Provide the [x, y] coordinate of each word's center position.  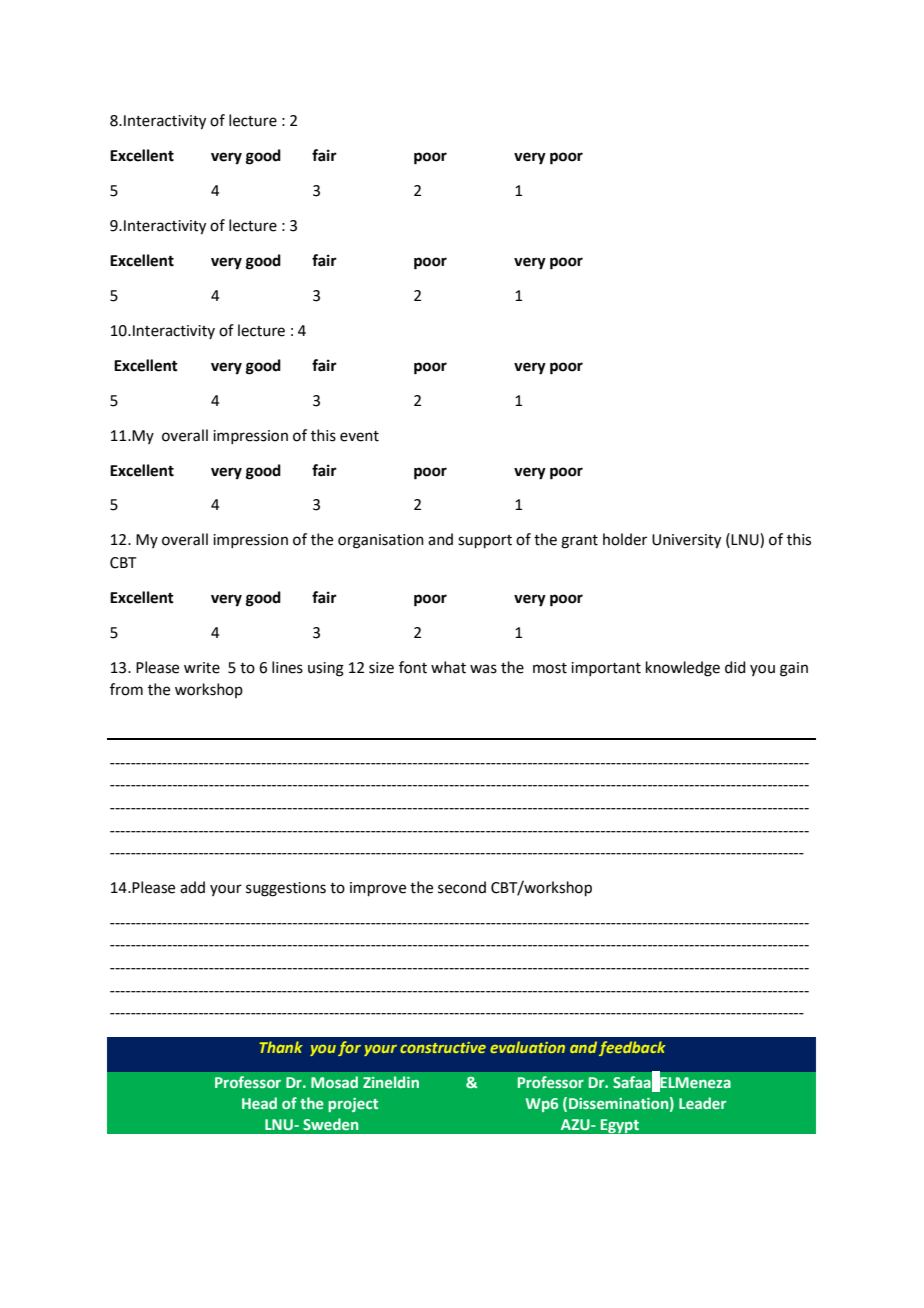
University [686, 541]
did [735, 667]
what [448, 667]
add [192, 887]
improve [378, 889]
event [359, 436]
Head [259, 1103]
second [462, 887]
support [485, 541]
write [202, 668]
